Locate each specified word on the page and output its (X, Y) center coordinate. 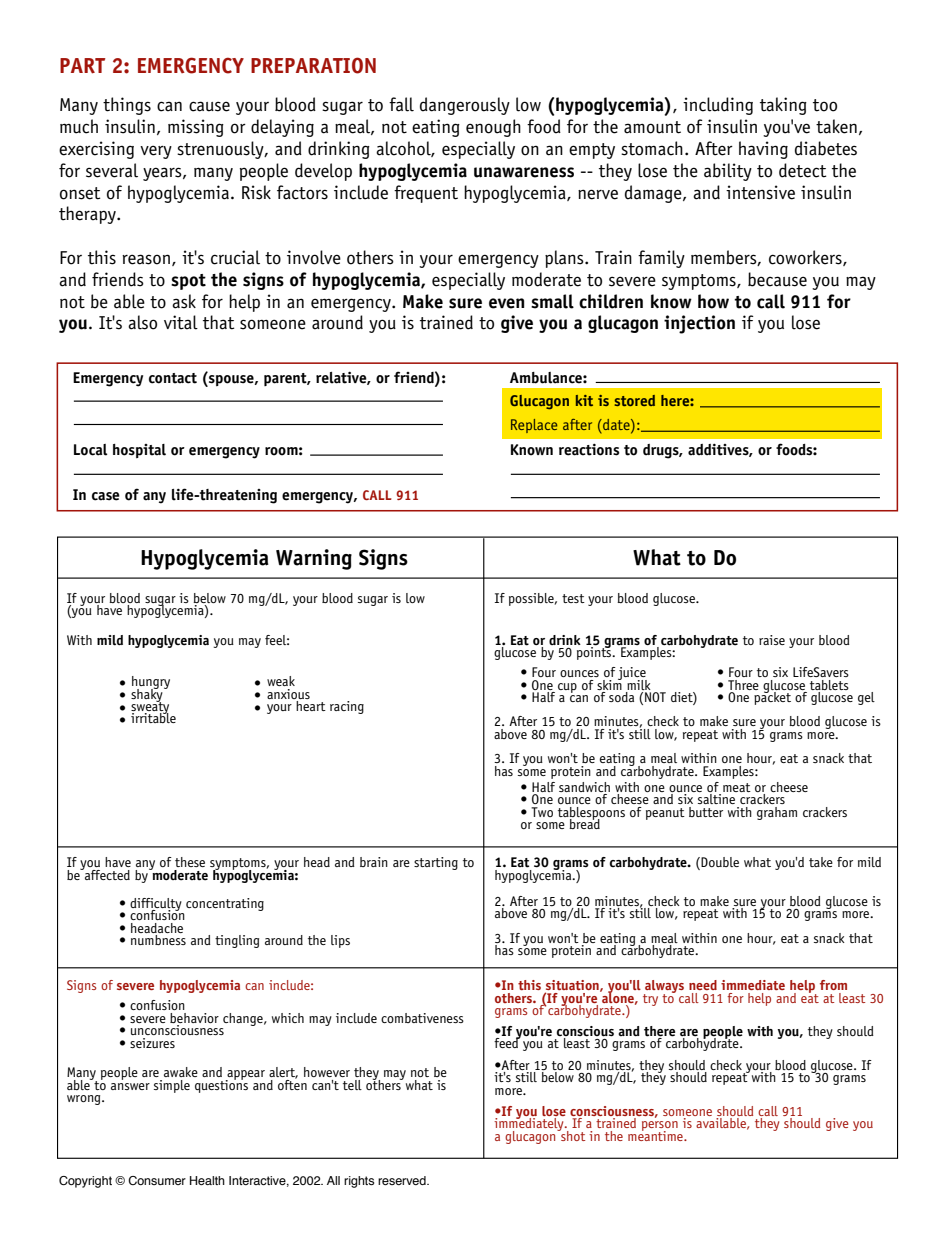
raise (772, 640)
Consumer (157, 1180)
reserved (403, 1180)
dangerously (465, 106)
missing (196, 128)
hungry (151, 684)
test (573, 598)
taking (783, 106)
